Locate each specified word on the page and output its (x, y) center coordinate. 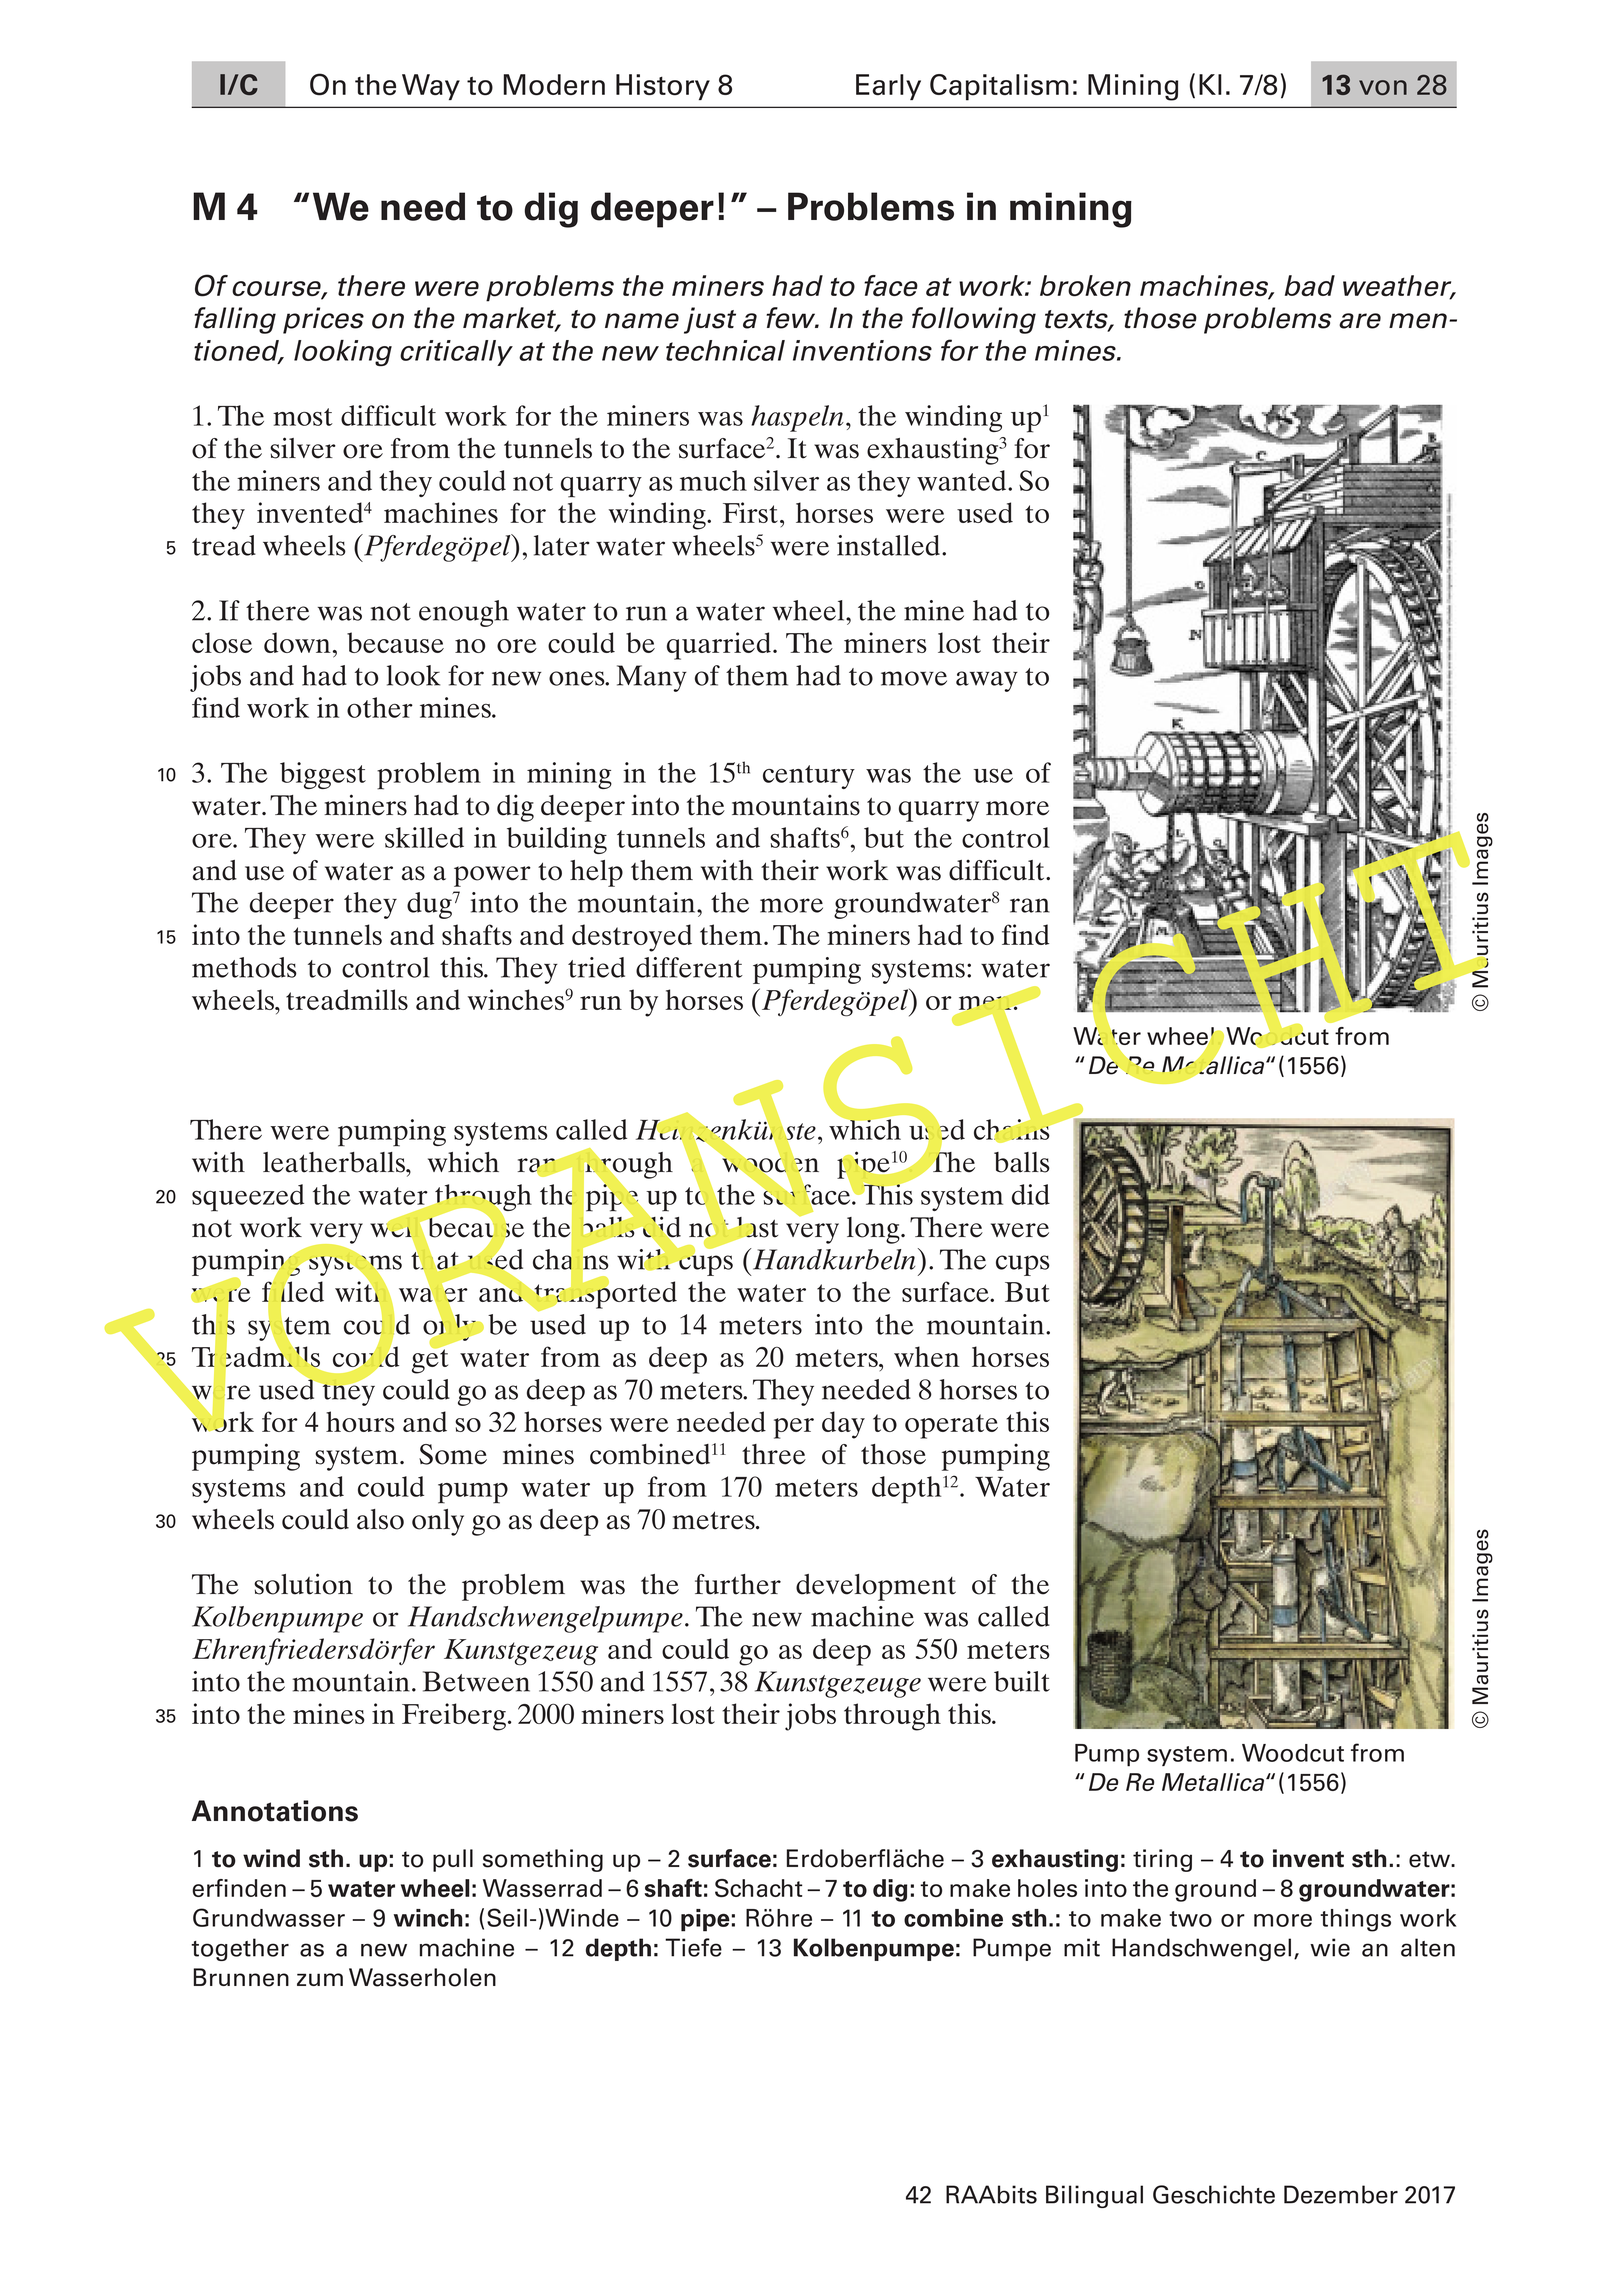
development (876, 1587)
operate (951, 1426)
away (987, 681)
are (1360, 321)
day (843, 1425)
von (1383, 87)
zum (320, 1979)
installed (890, 545)
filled (293, 1292)
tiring (1162, 1860)
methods (244, 967)
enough (464, 613)
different (689, 967)
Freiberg (454, 1717)
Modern (554, 85)
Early (888, 87)
